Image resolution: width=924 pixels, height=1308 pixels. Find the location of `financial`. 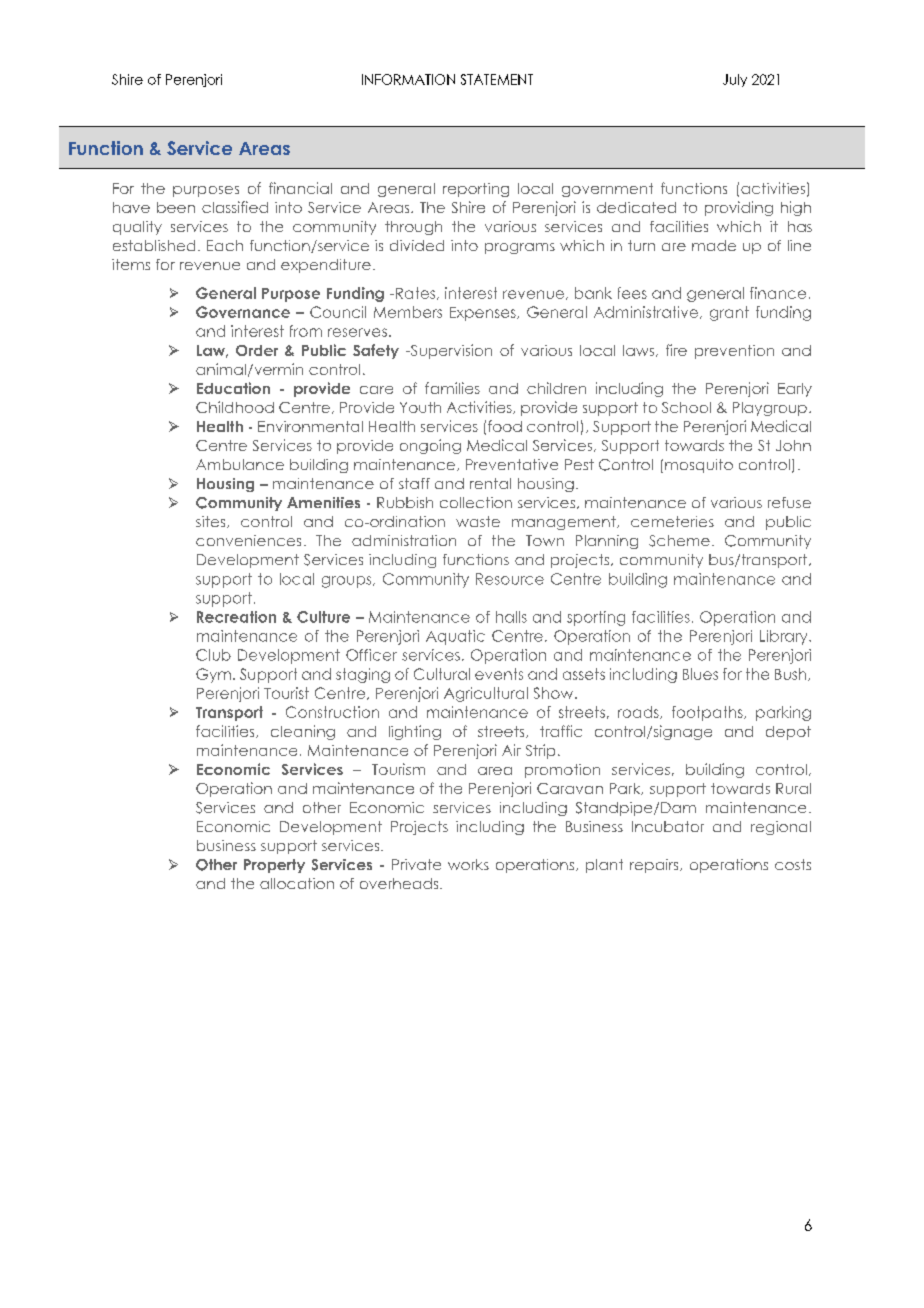

financial is located at coordinates (300, 188).
